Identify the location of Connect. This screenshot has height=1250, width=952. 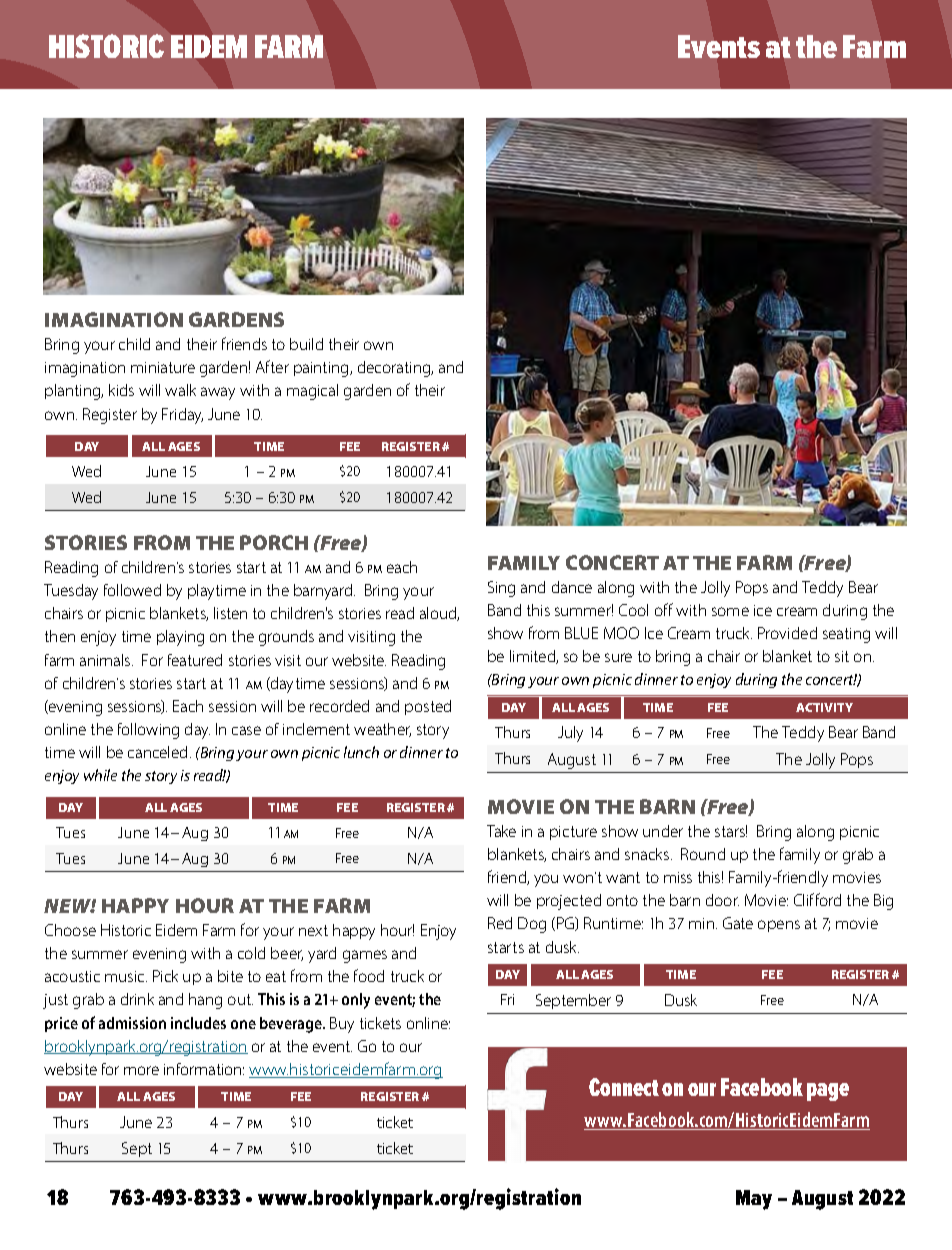
(624, 1087).
